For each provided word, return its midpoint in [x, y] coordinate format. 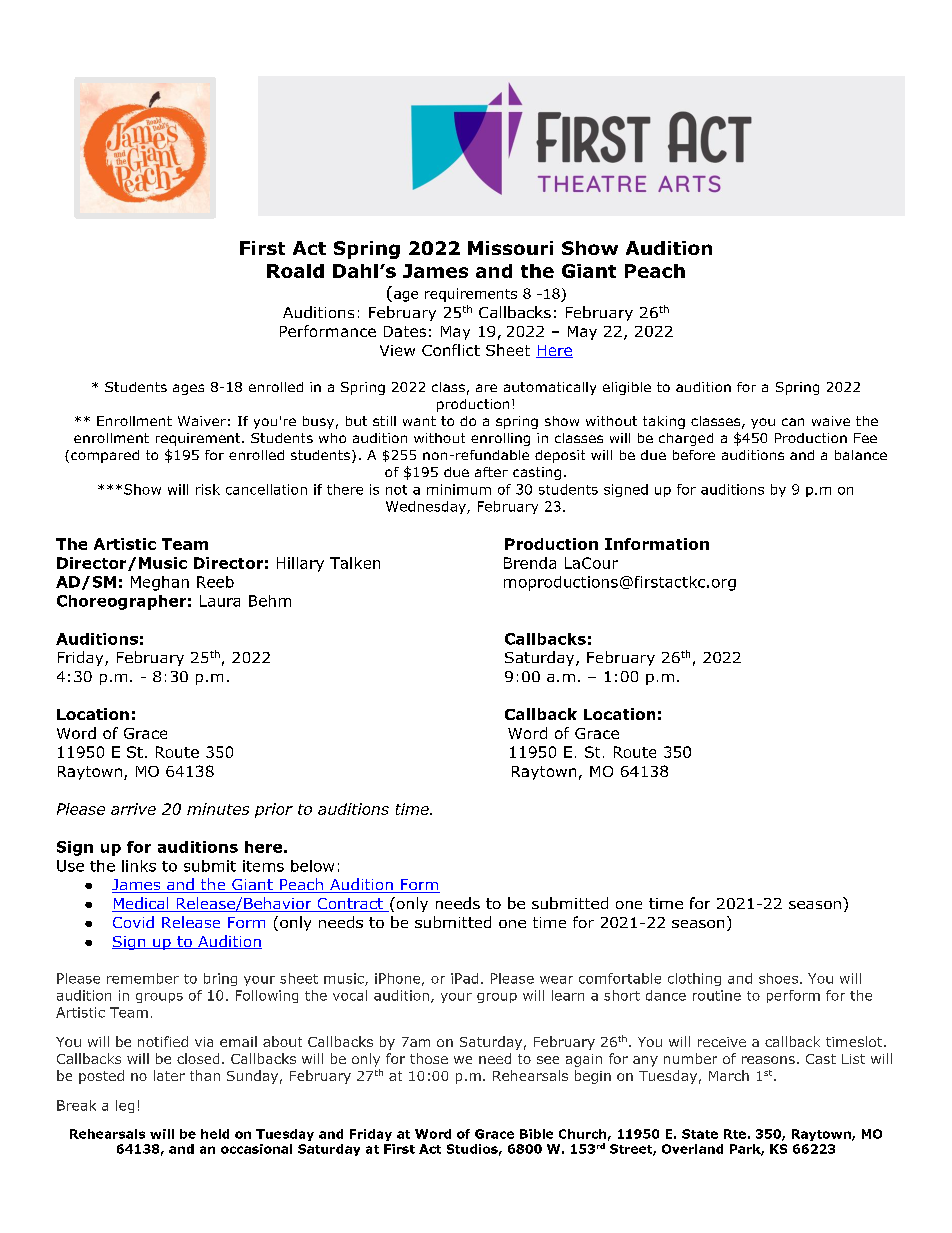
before [694, 455]
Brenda [530, 563]
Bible [536, 1134]
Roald [295, 271]
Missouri [510, 248]
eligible [627, 388]
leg [125, 1106]
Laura [220, 601]
